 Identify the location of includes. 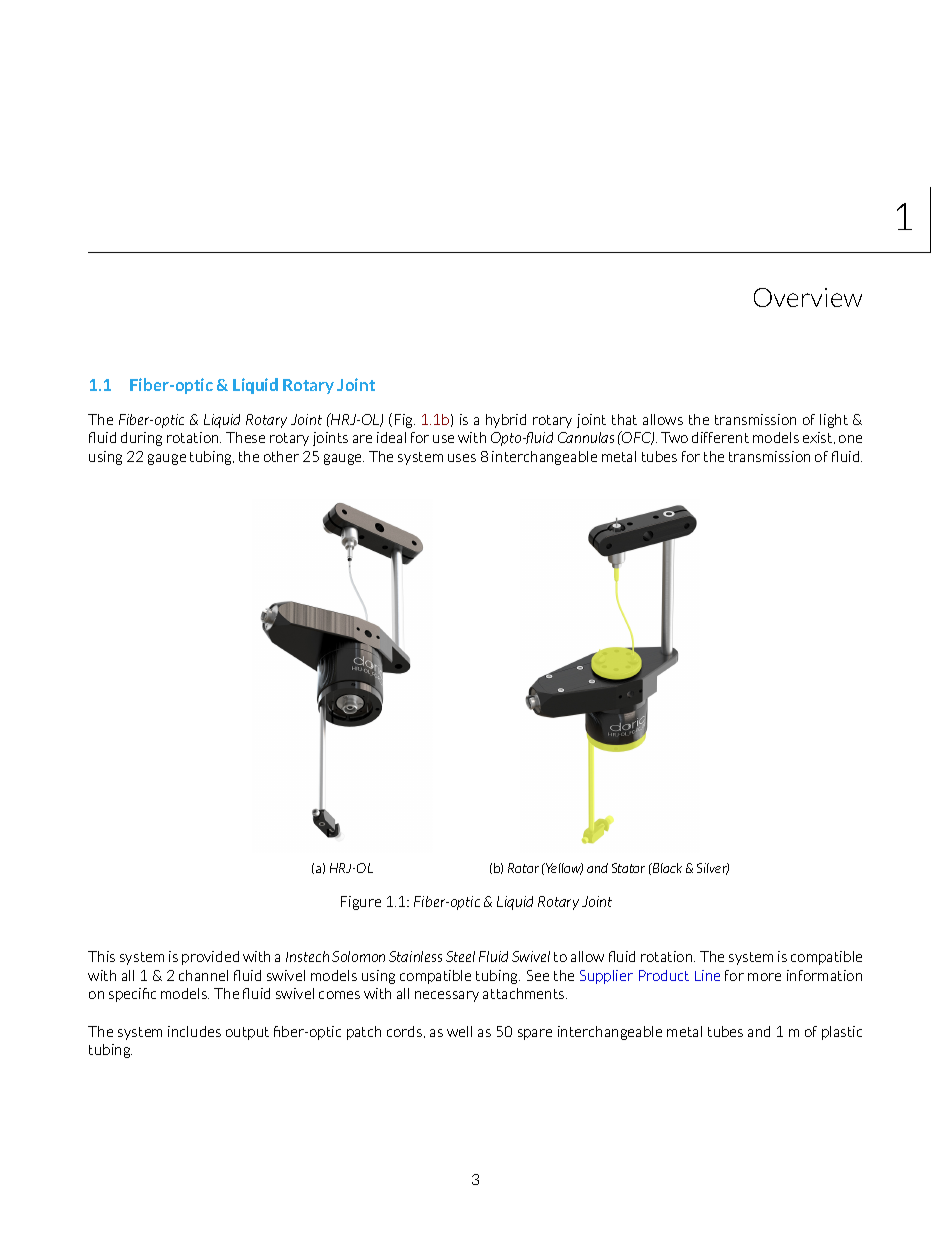
(194, 1031).
